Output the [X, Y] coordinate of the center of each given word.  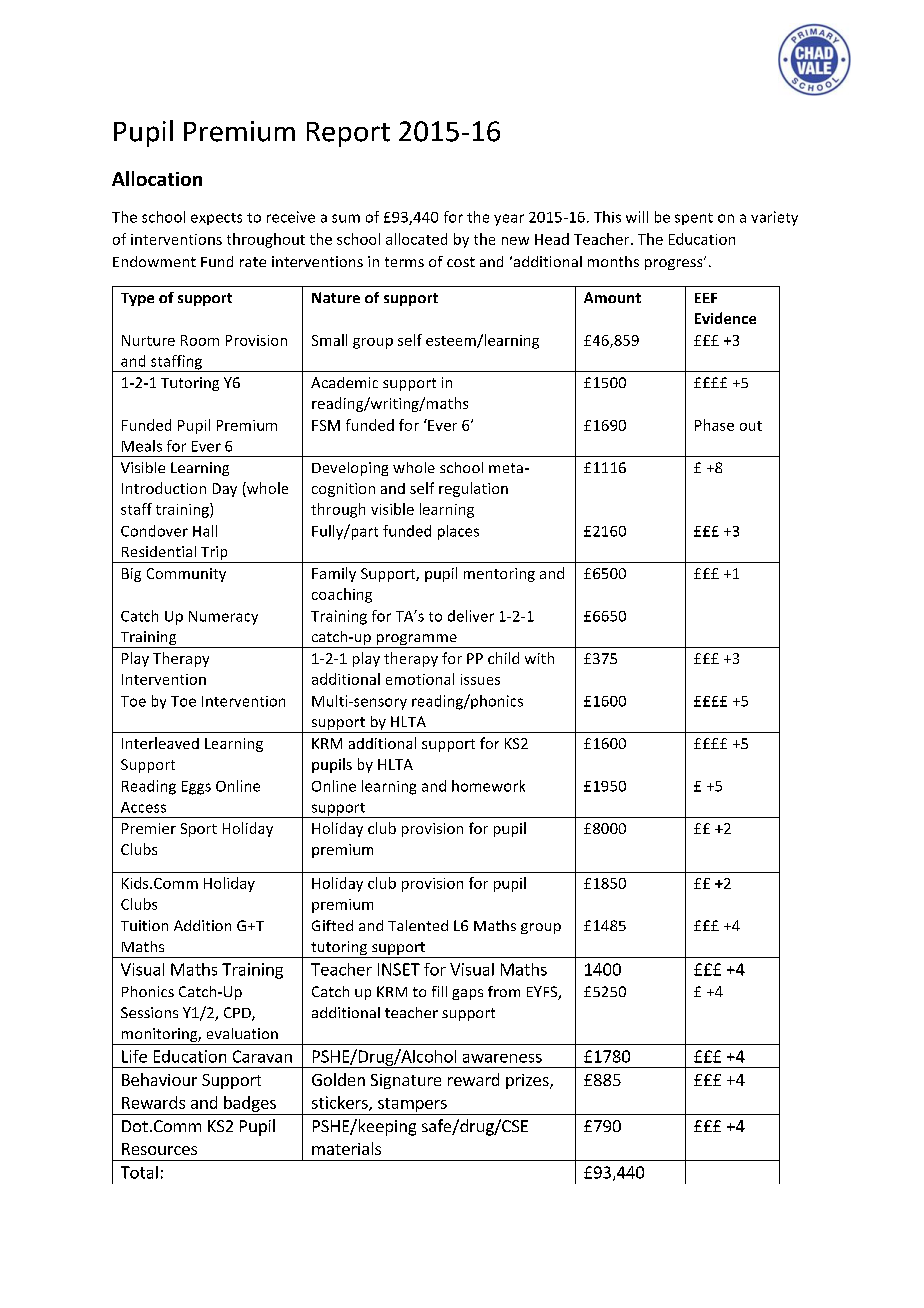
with [539, 658]
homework [488, 786]
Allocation [157, 178]
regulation [473, 489]
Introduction [164, 488]
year [509, 220]
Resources [159, 1149]
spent [694, 219]
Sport [199, 830]
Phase [714, 425]
